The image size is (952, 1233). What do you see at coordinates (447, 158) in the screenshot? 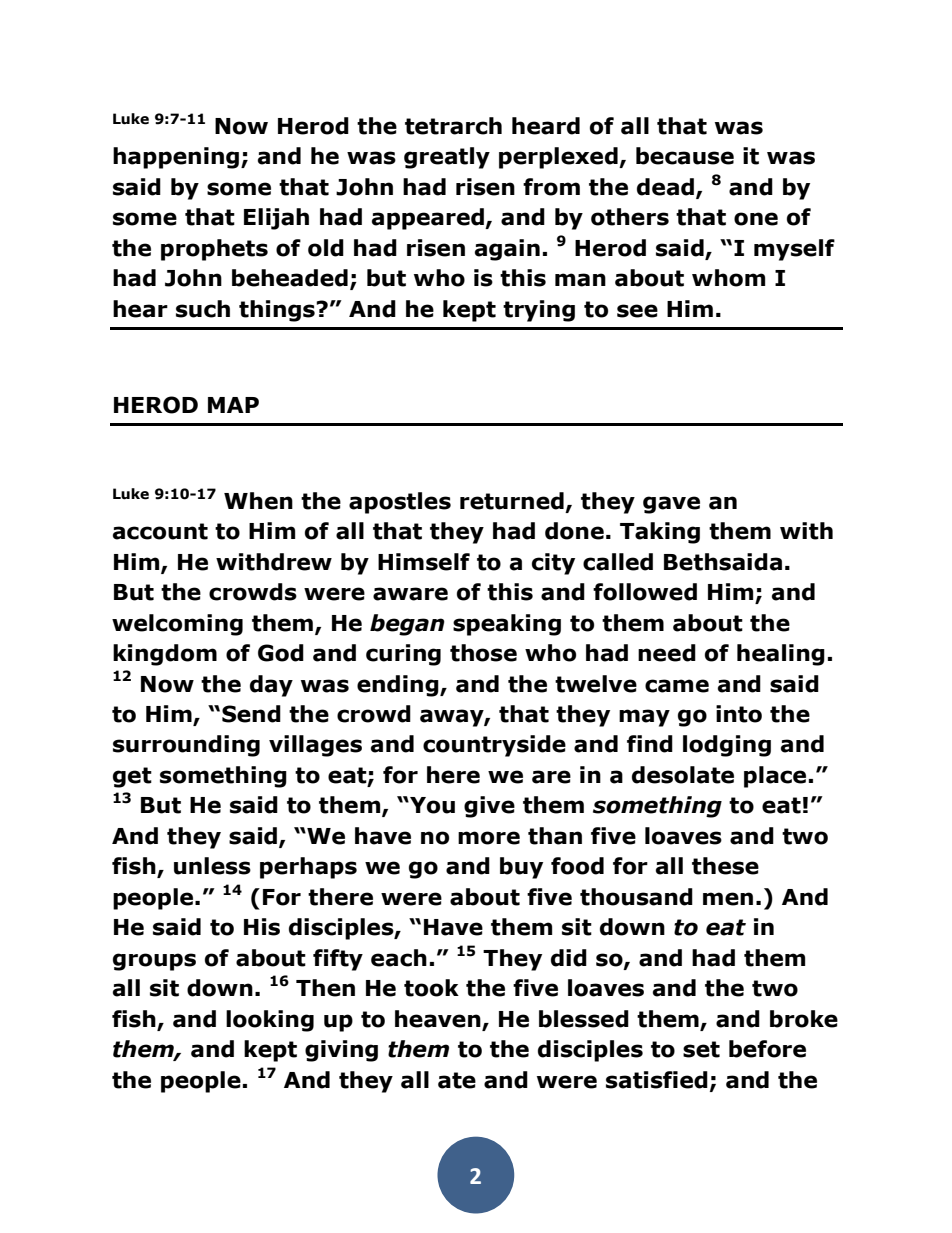
I see `greatly` at bounding box center [447, 158].
